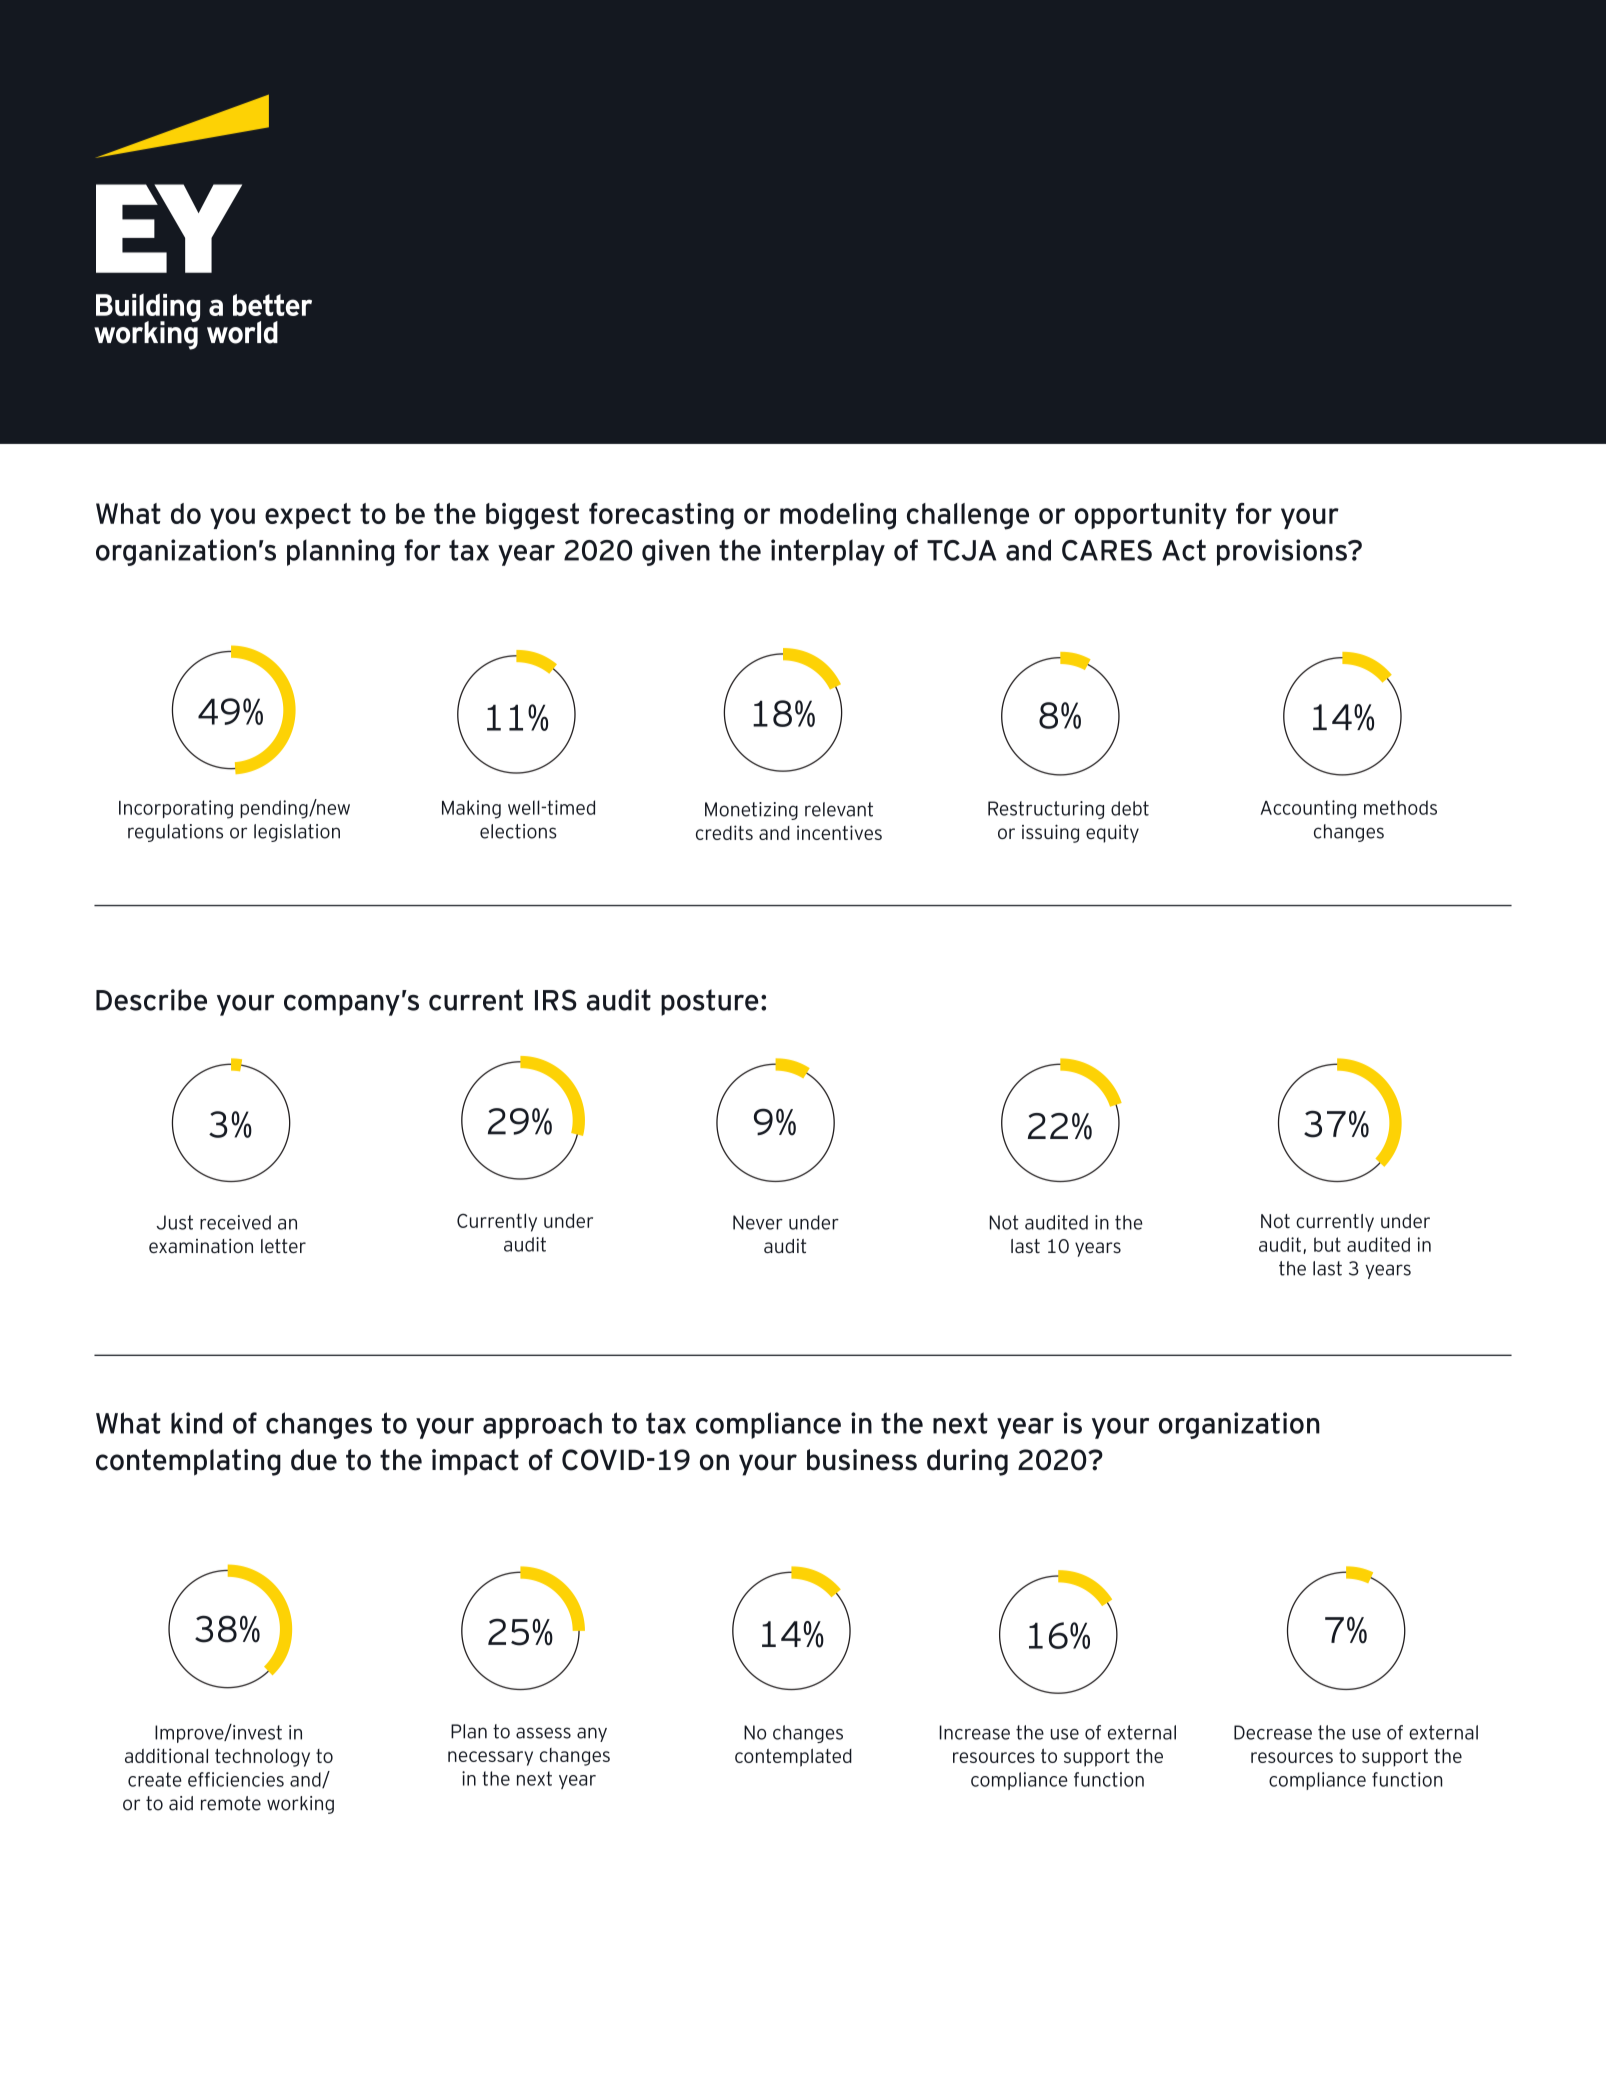 The height and width of the screenshot is (2078, 1606). Describe the element at coordinates (793, 1758) in the screenshot. I see `contemplated` at that location.
